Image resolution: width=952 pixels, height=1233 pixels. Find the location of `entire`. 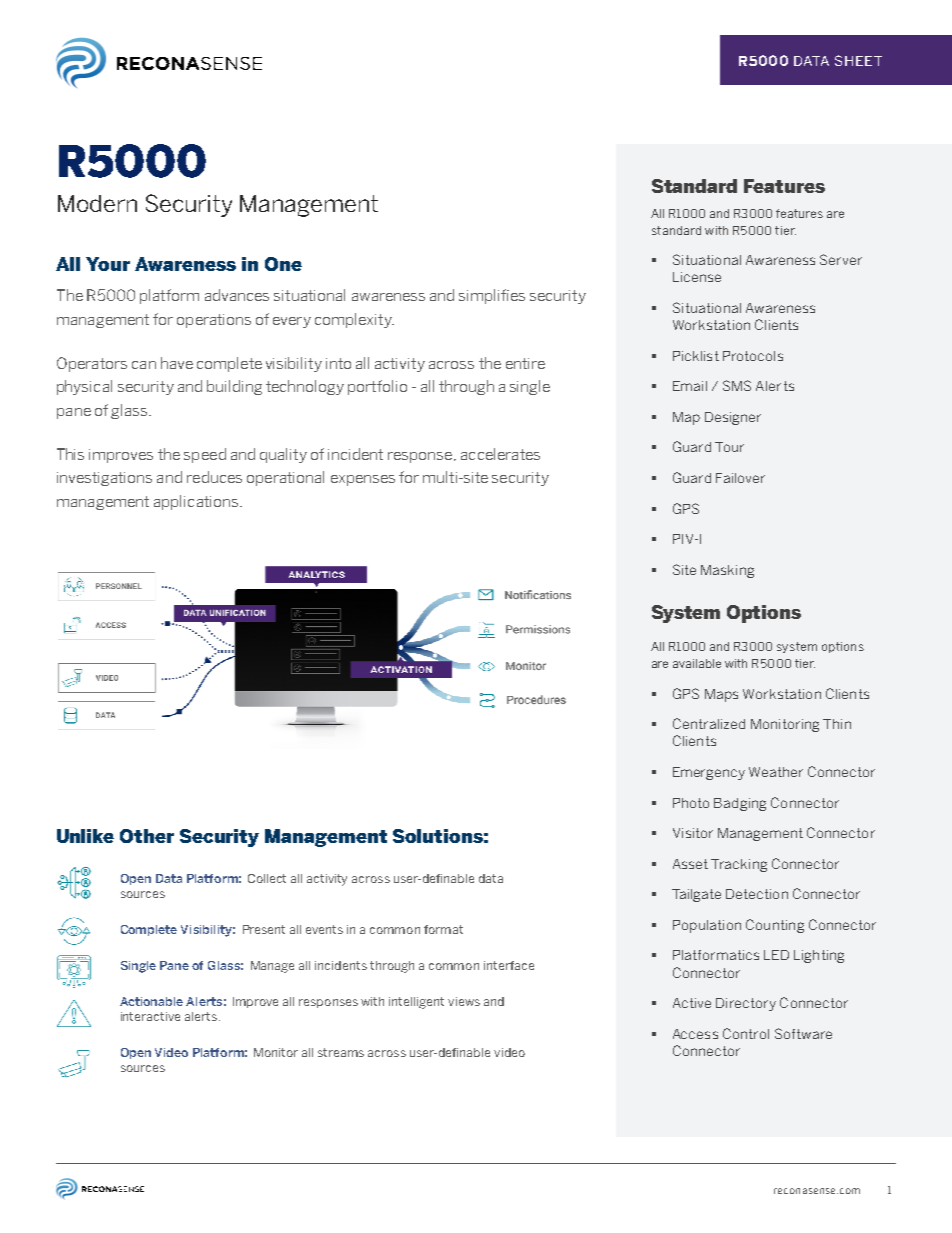

entire is located at coordinates (525, 363).
